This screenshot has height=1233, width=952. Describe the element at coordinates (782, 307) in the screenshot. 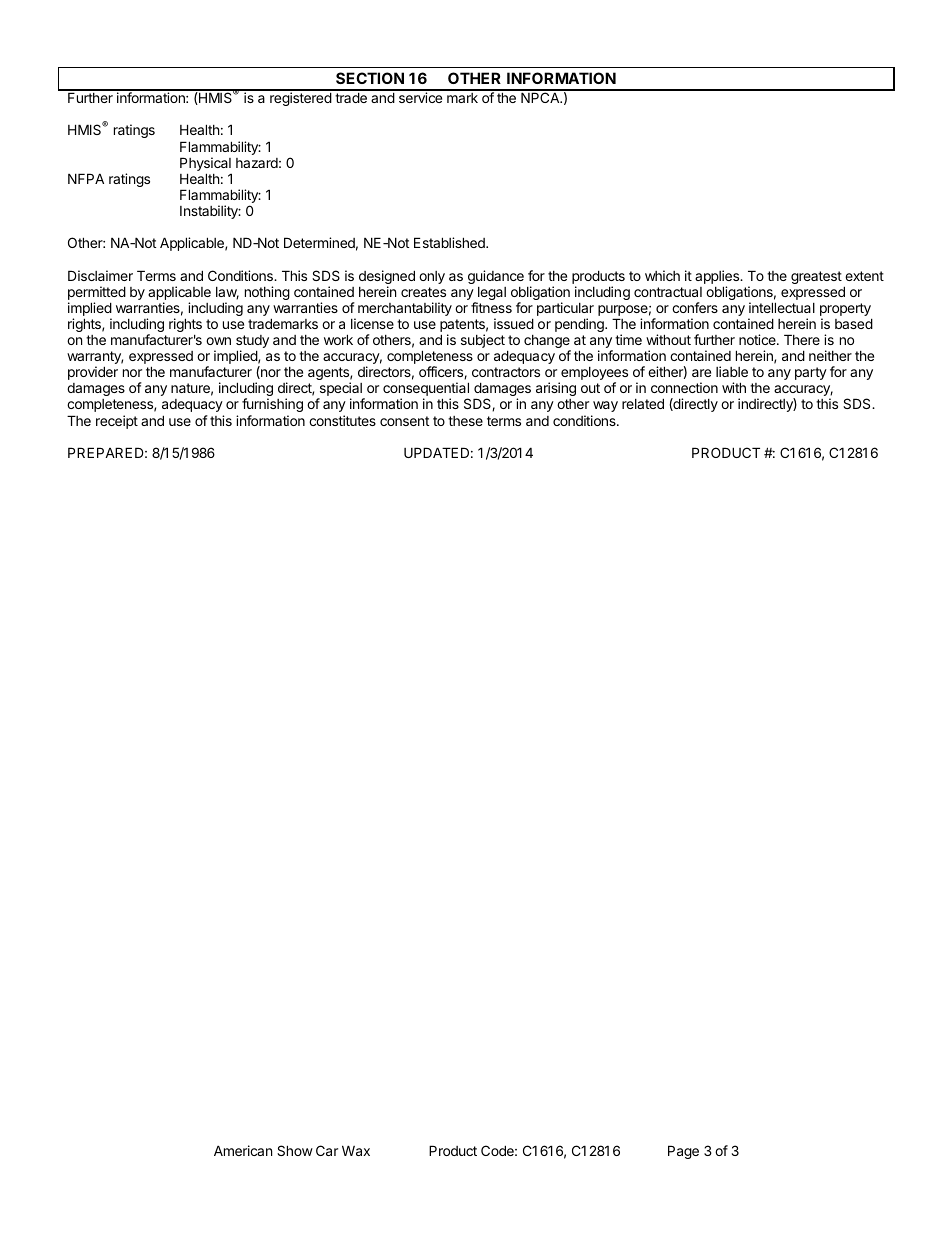

I see `intellectual` at that location.
